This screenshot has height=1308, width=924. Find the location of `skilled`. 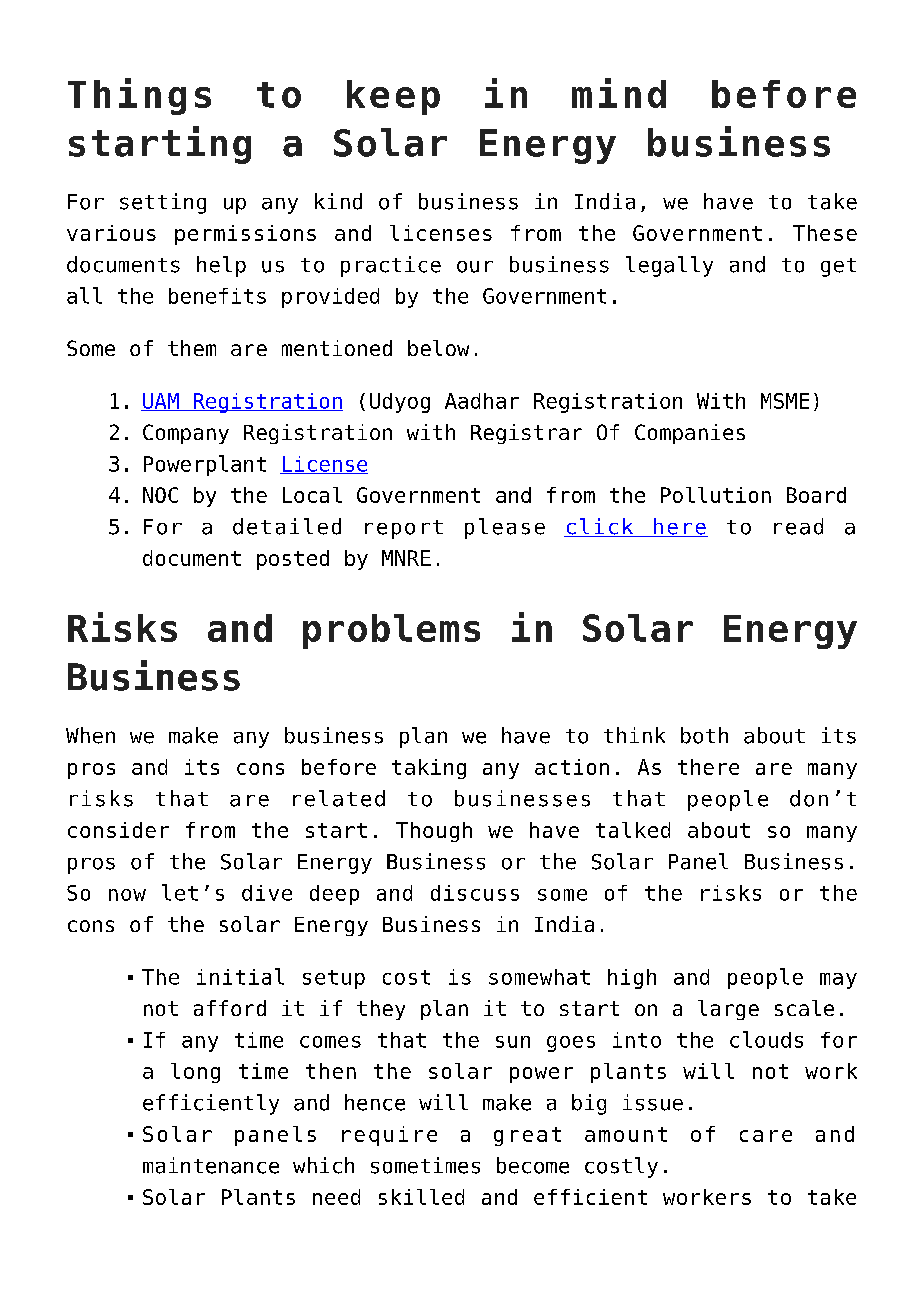

skilled is located at coordinates (421, 1197).
